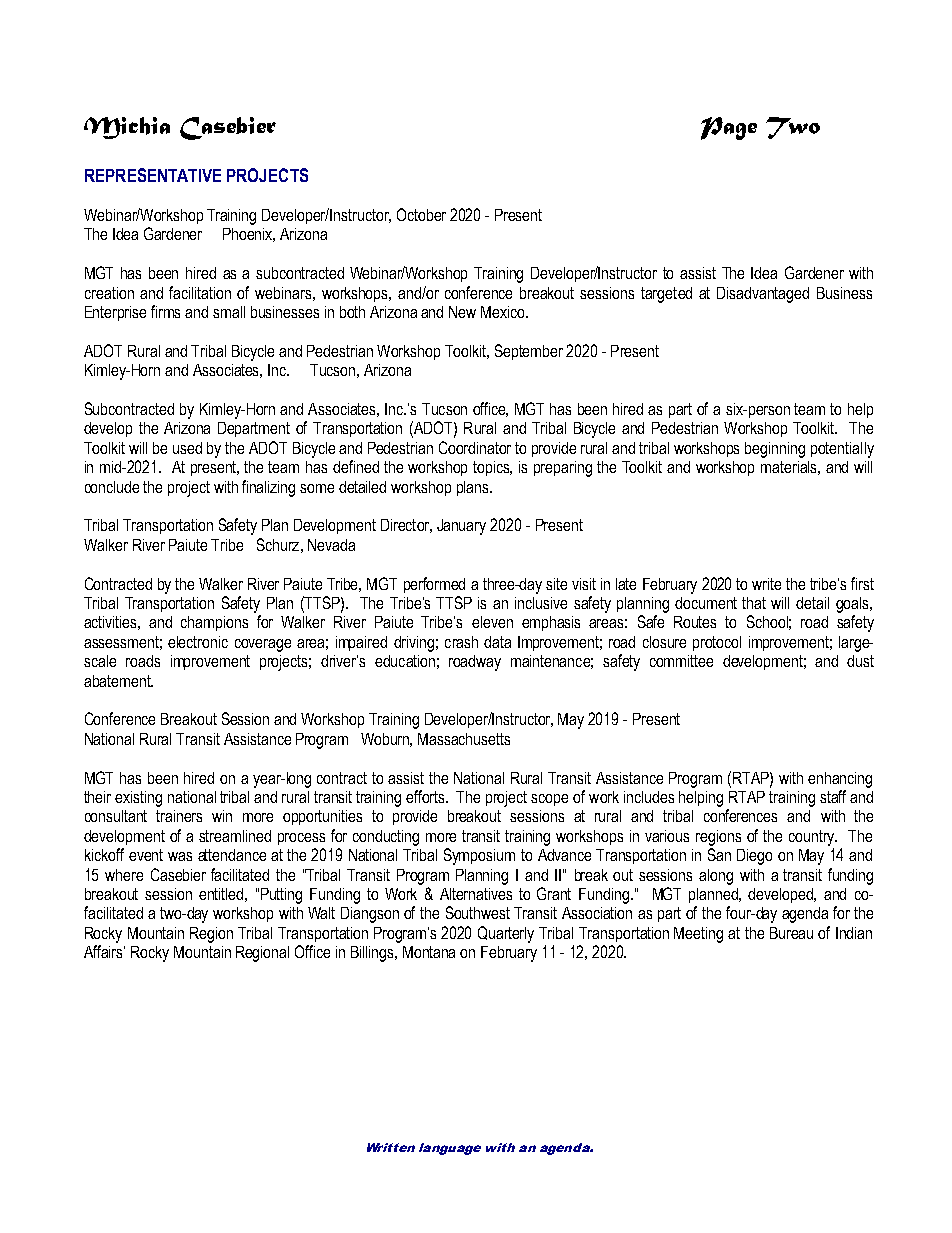 Image resolution: width=952 pixels, height=1233 pixels. Describe the element at coordinates (497, 642) in the image. I see `data` at that location.
